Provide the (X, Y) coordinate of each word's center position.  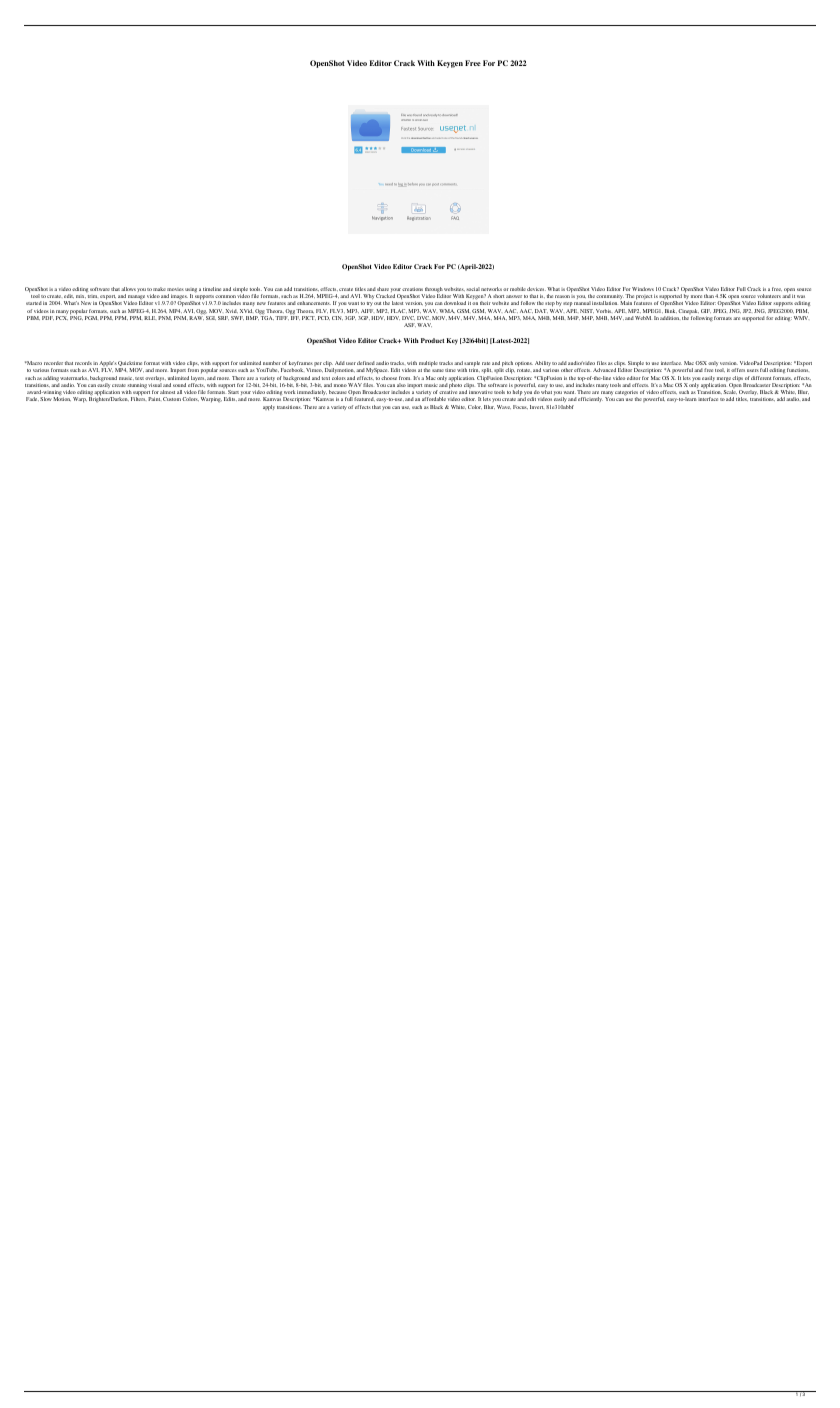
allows (128, 289)
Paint (154, 399)
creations (412, 289)
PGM (91, 318)
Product (432, 340)
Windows (643, 289)
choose (389, 378)
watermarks (74, 378)
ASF (410, 325)
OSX (701, 363)
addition (670, 318)
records (83, 363)
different (761, 378)
